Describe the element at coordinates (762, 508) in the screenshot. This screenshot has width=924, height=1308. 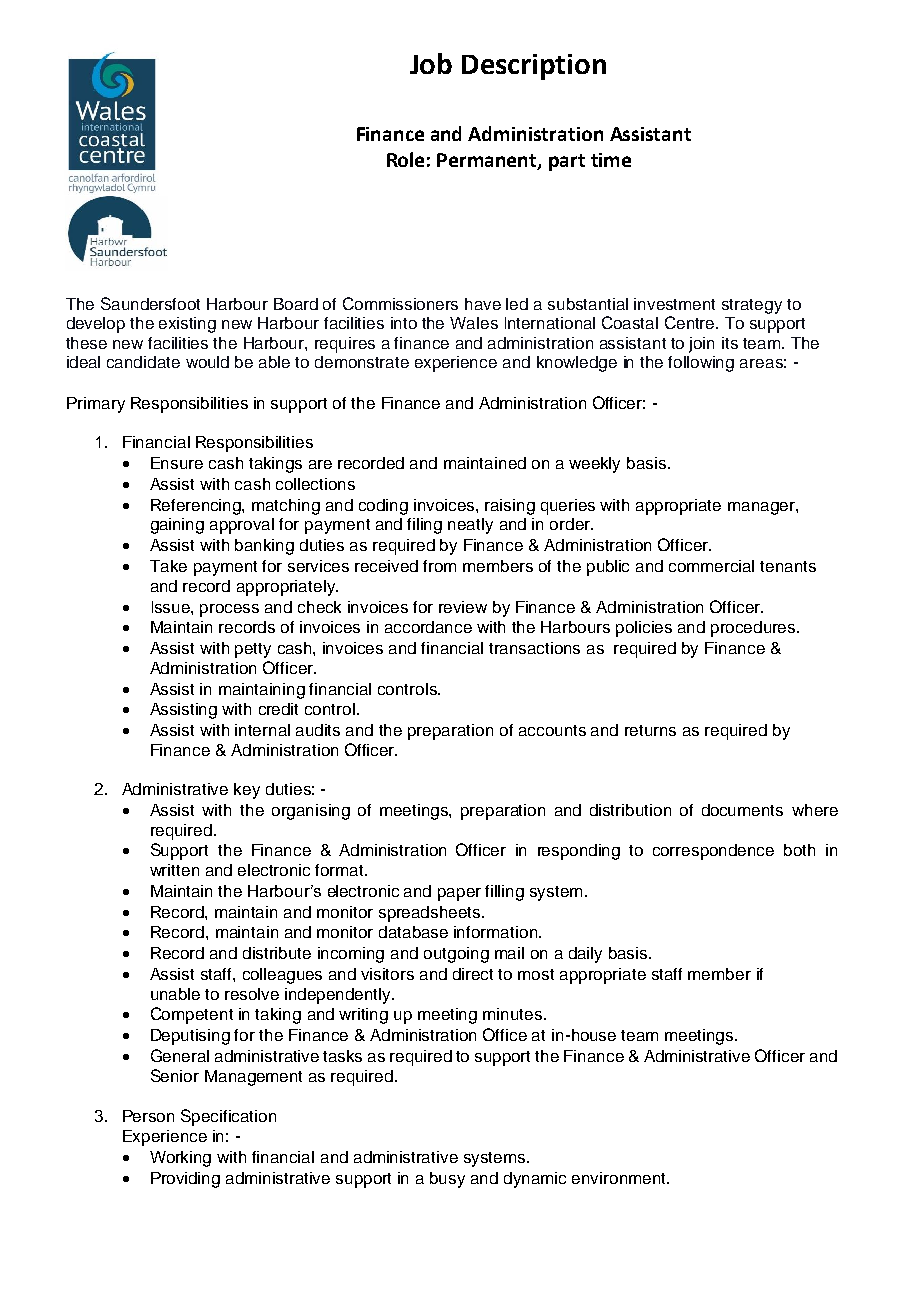
I see `manager` at that location.
